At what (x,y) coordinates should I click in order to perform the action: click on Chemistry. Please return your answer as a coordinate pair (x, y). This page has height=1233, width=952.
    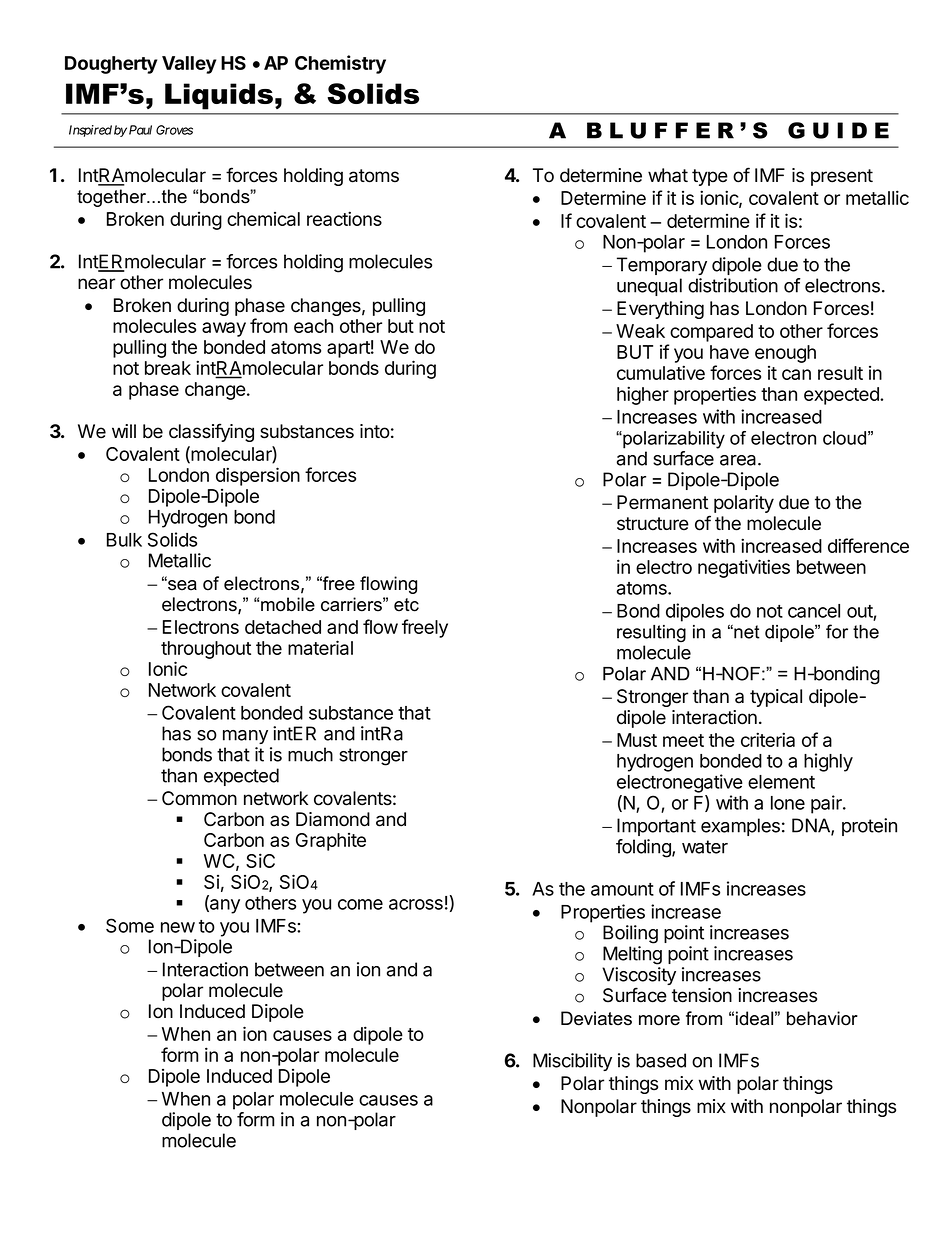
    Looking at the image, I should click on (340, 64).
